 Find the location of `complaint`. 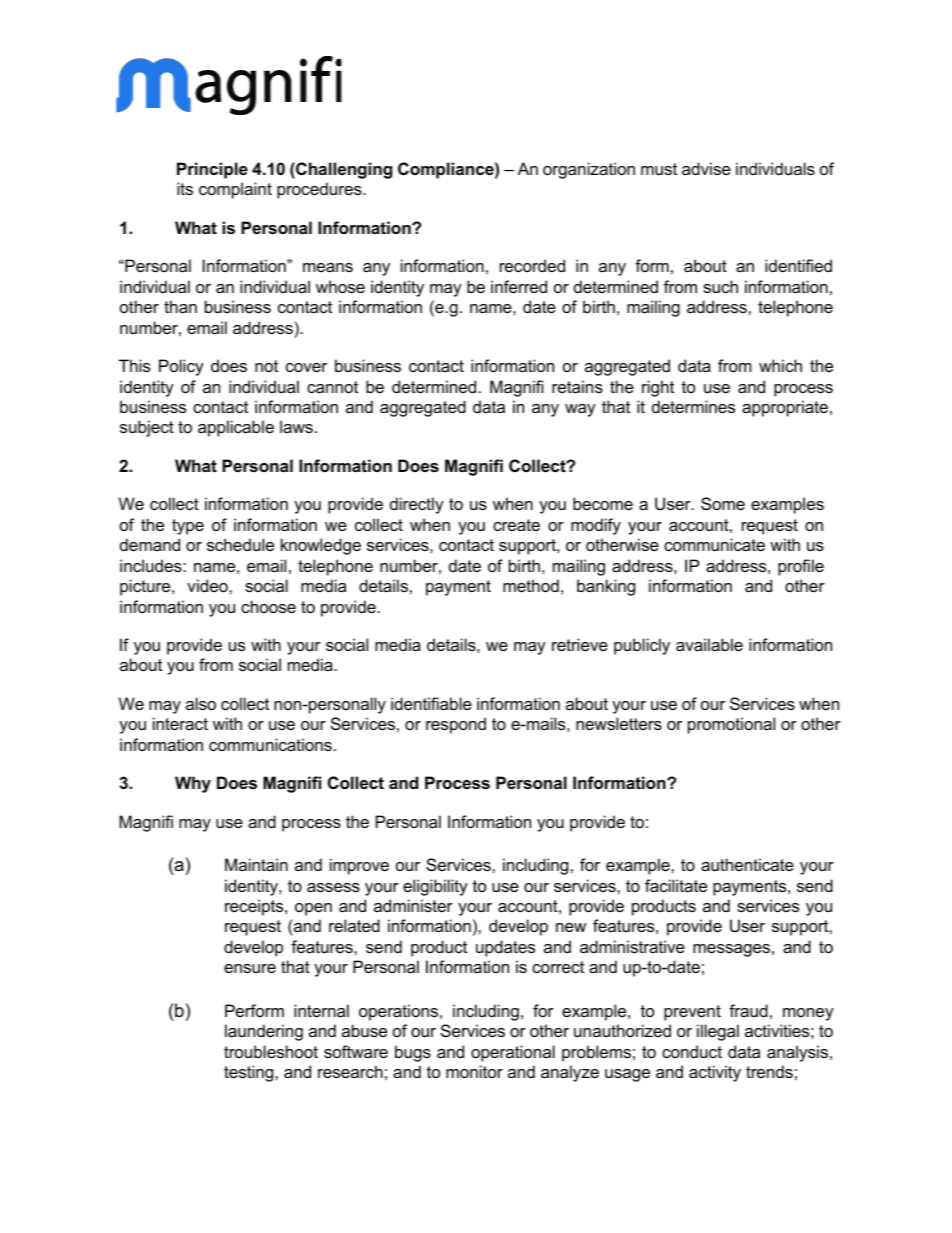

complaint is located at coordinates (235, 190).
